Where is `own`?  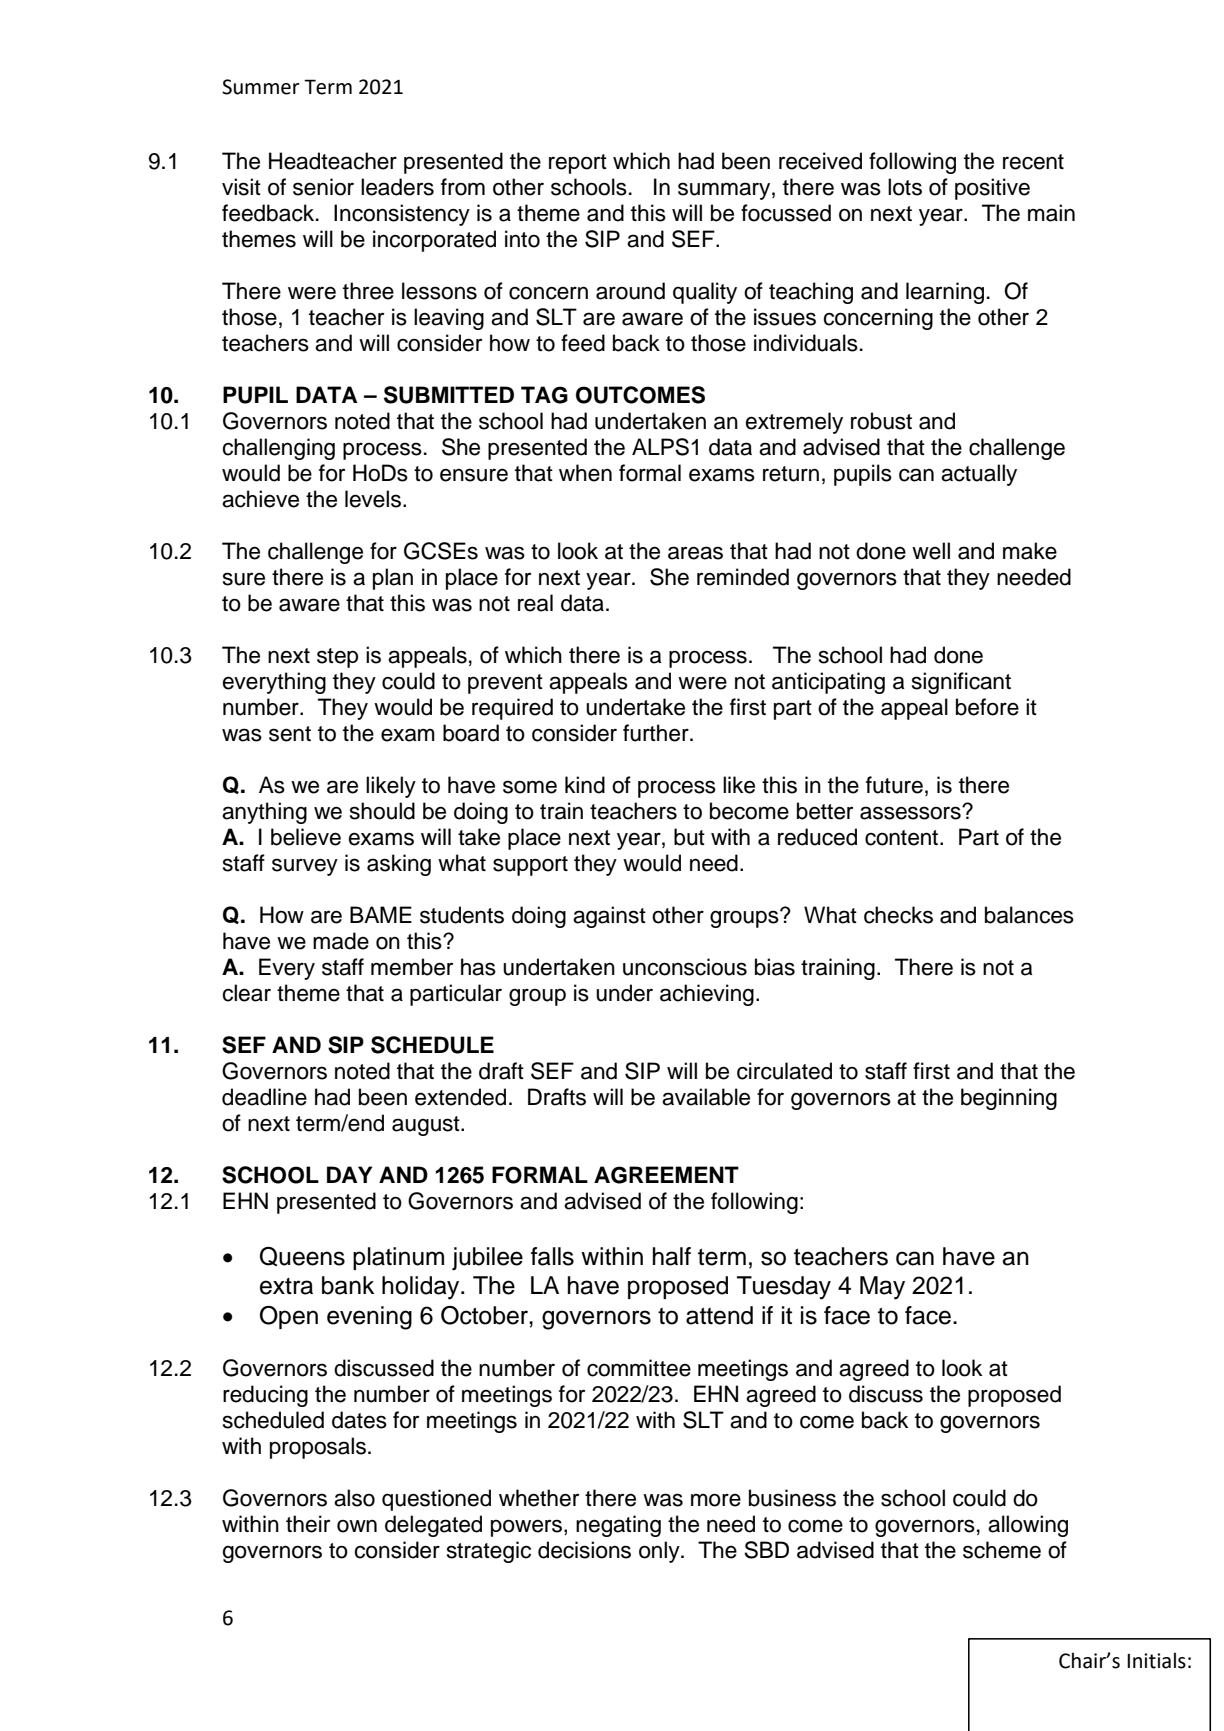 own is located at coordinates (357, 1526).
